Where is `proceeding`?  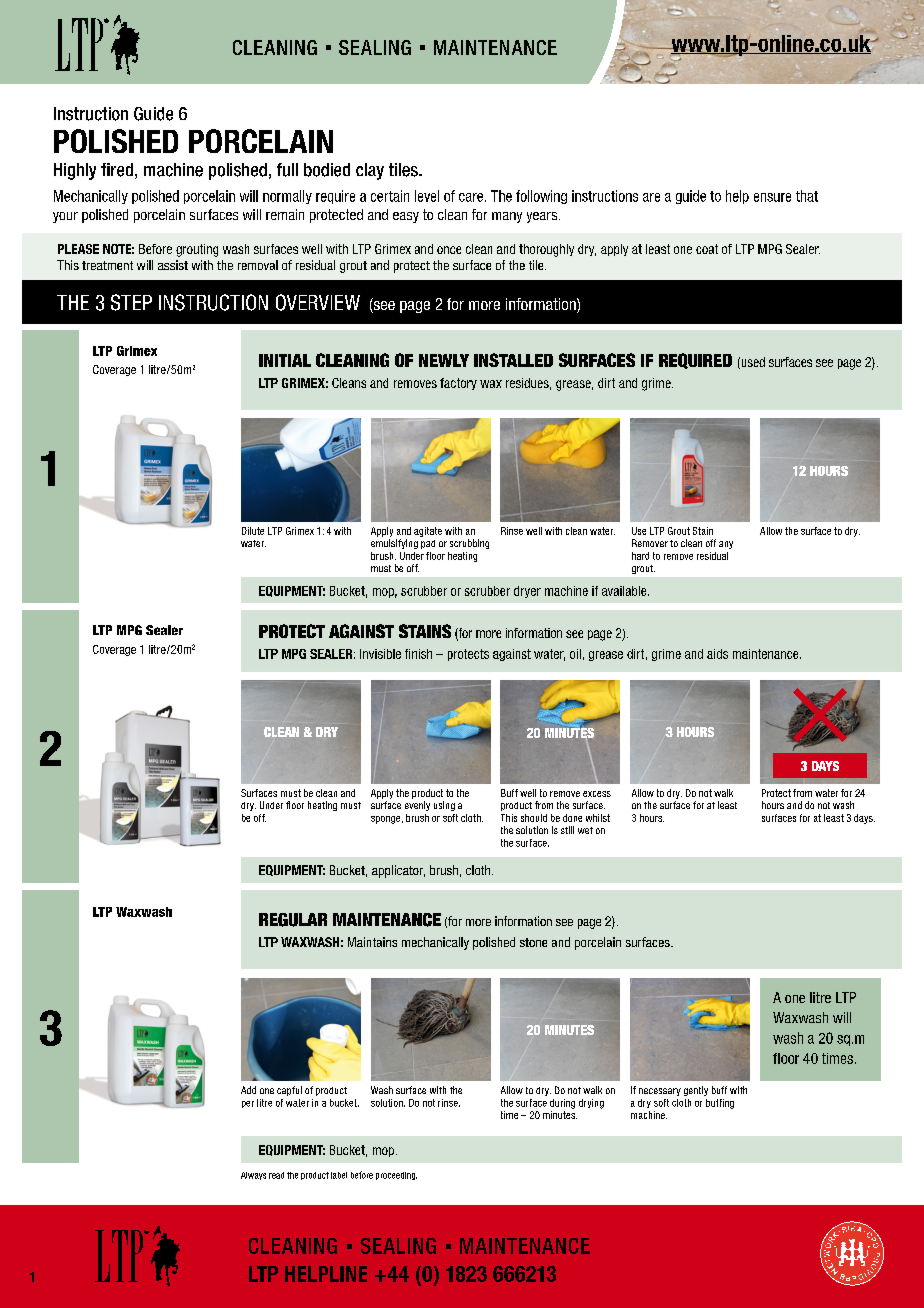 proceeding is located at coordinates (396, 1176).
